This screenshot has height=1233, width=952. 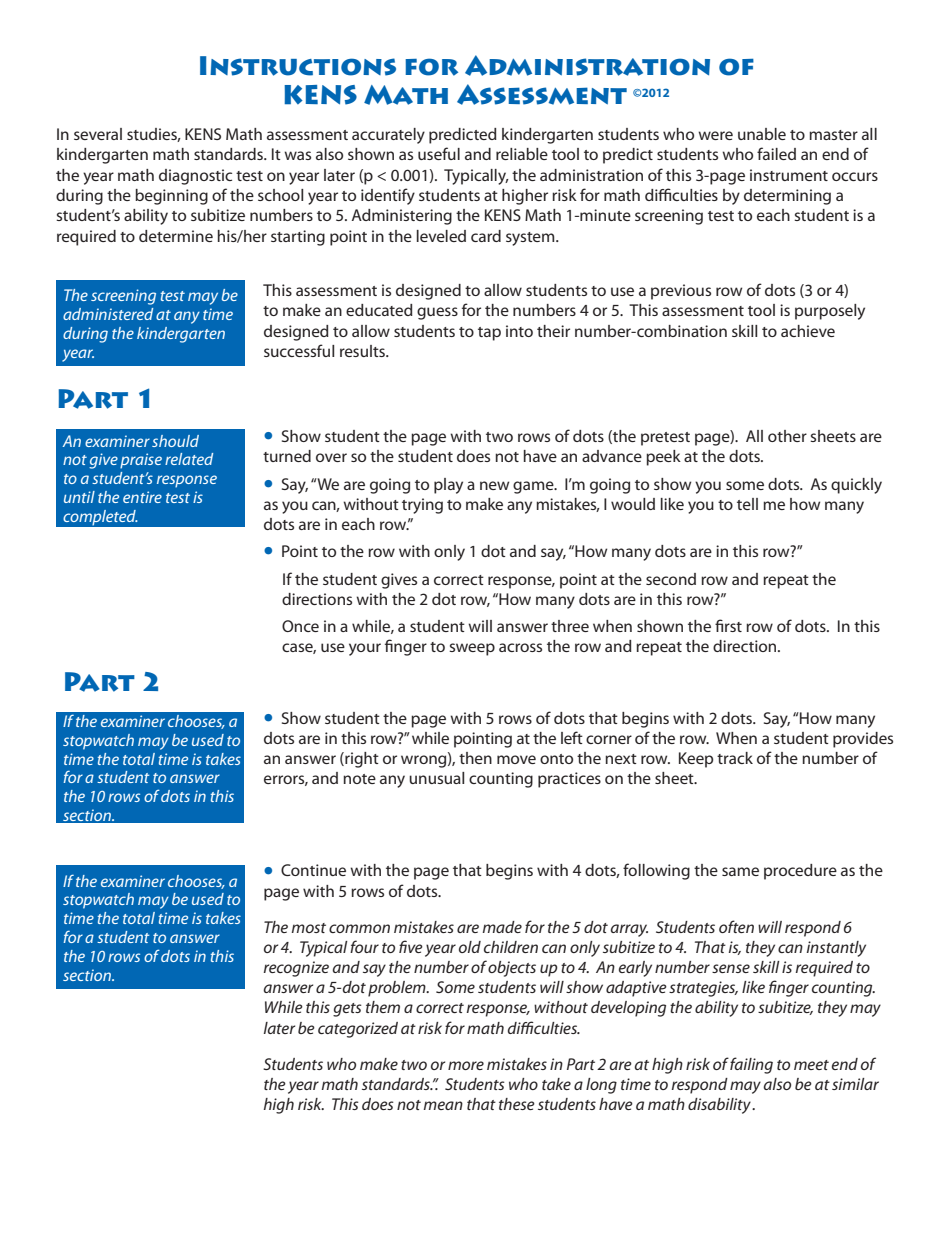 What do you see at coordinates (361, 760) in the screenshot?
I see `right` at bounding box center [361, 760].
